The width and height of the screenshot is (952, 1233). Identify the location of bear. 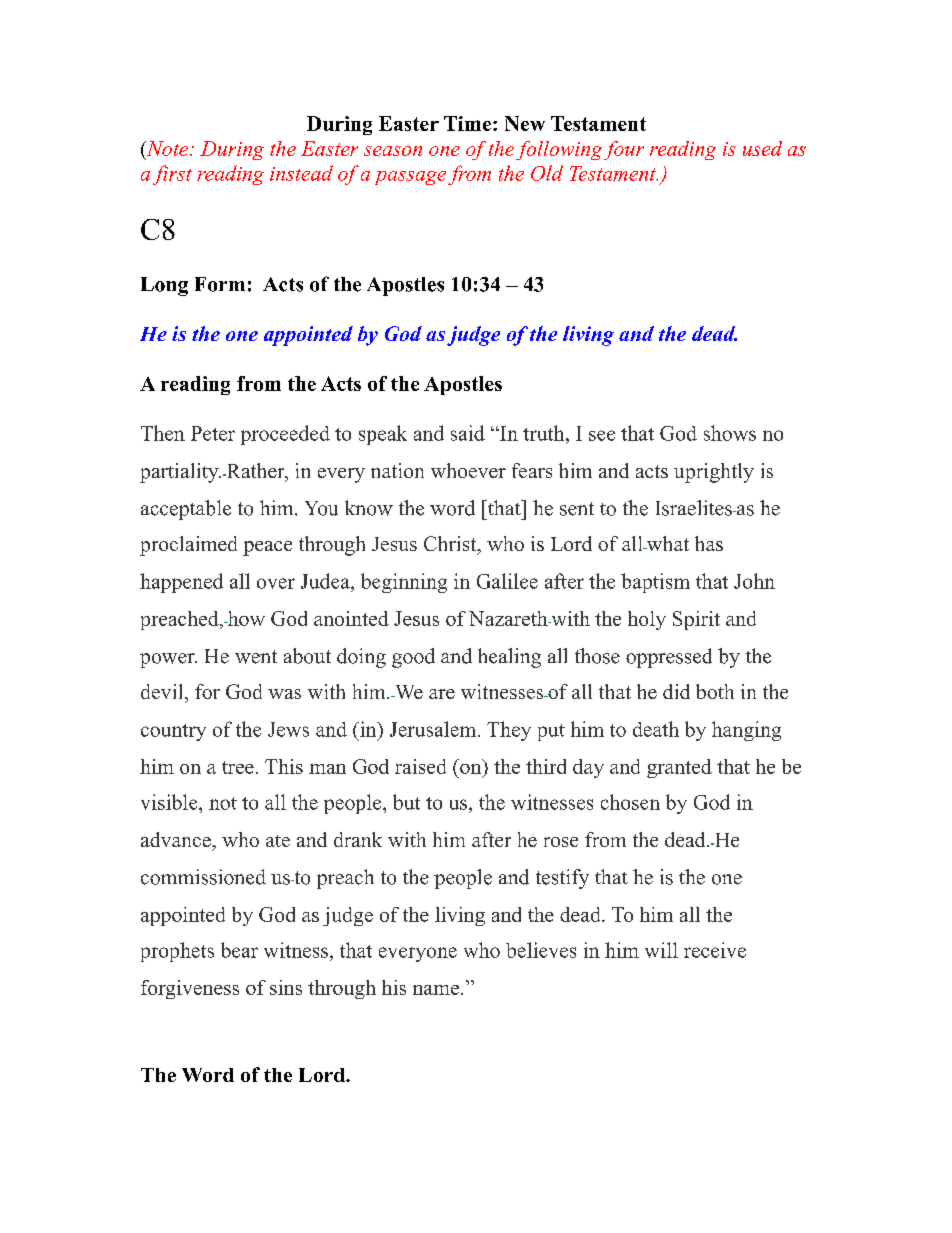
(239, 950).
